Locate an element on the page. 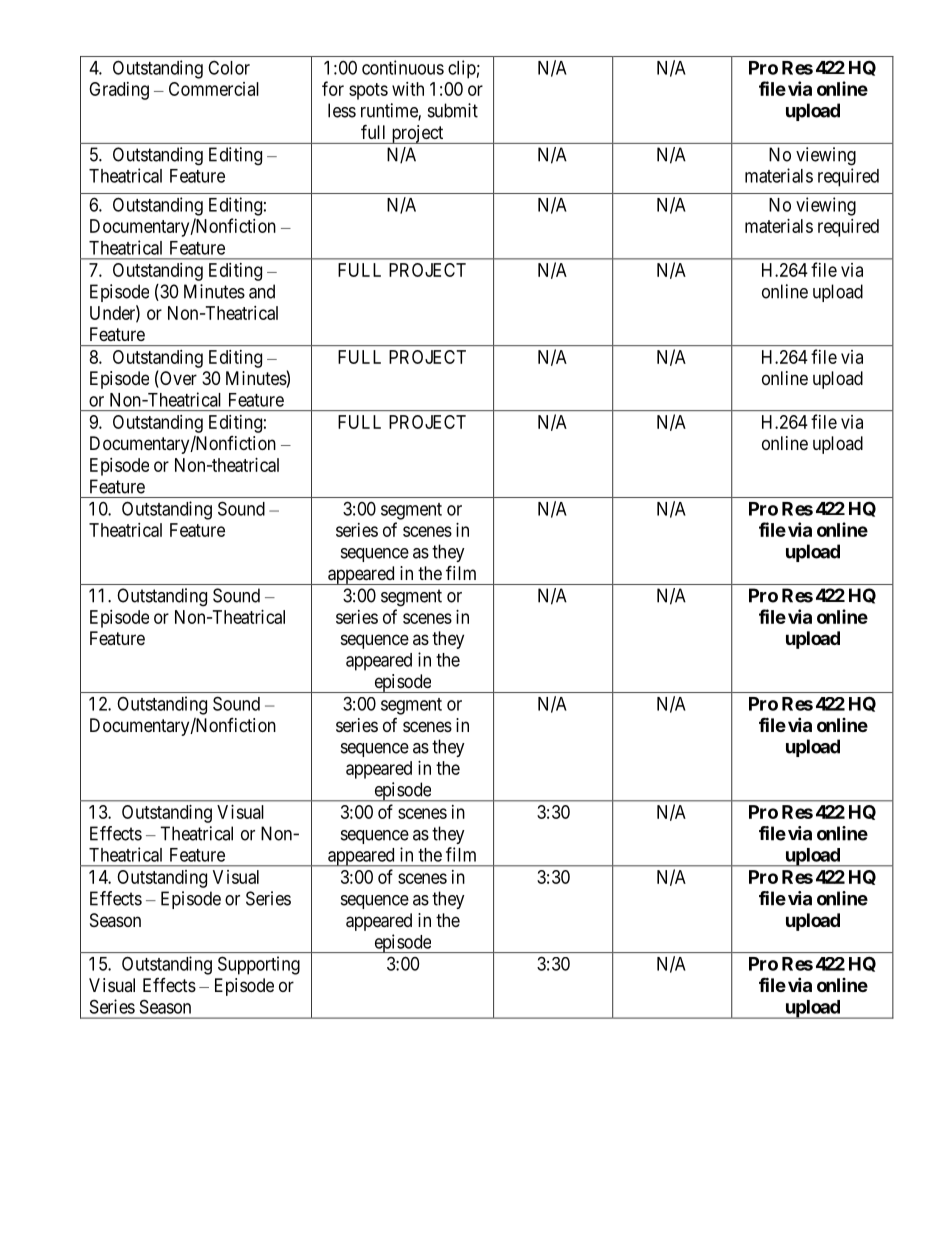 This image has height=1233, width=952. continuous is located at coordinates (403, 67).
